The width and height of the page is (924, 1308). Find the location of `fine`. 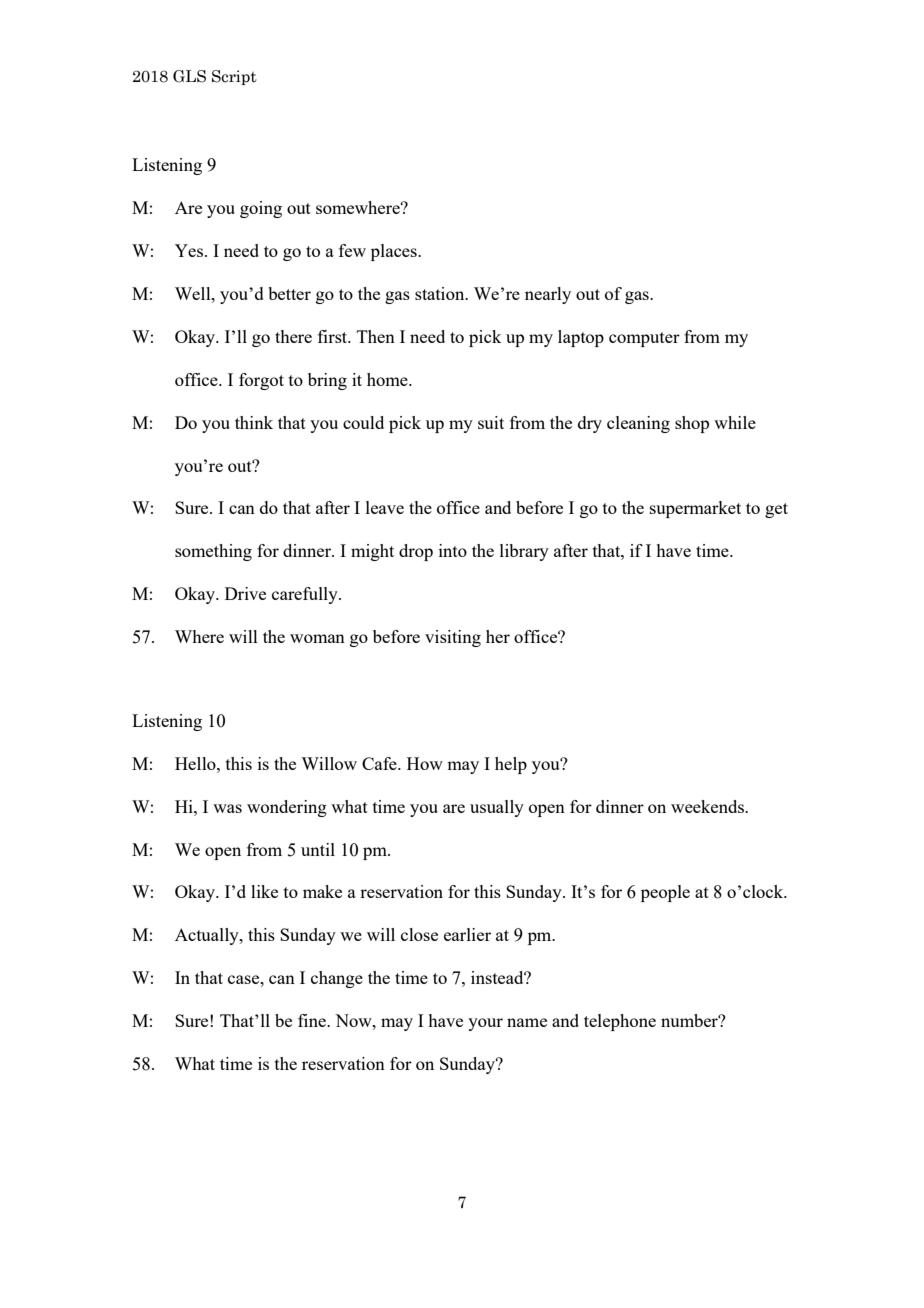

fine is located at coordinates (313, 1020).
